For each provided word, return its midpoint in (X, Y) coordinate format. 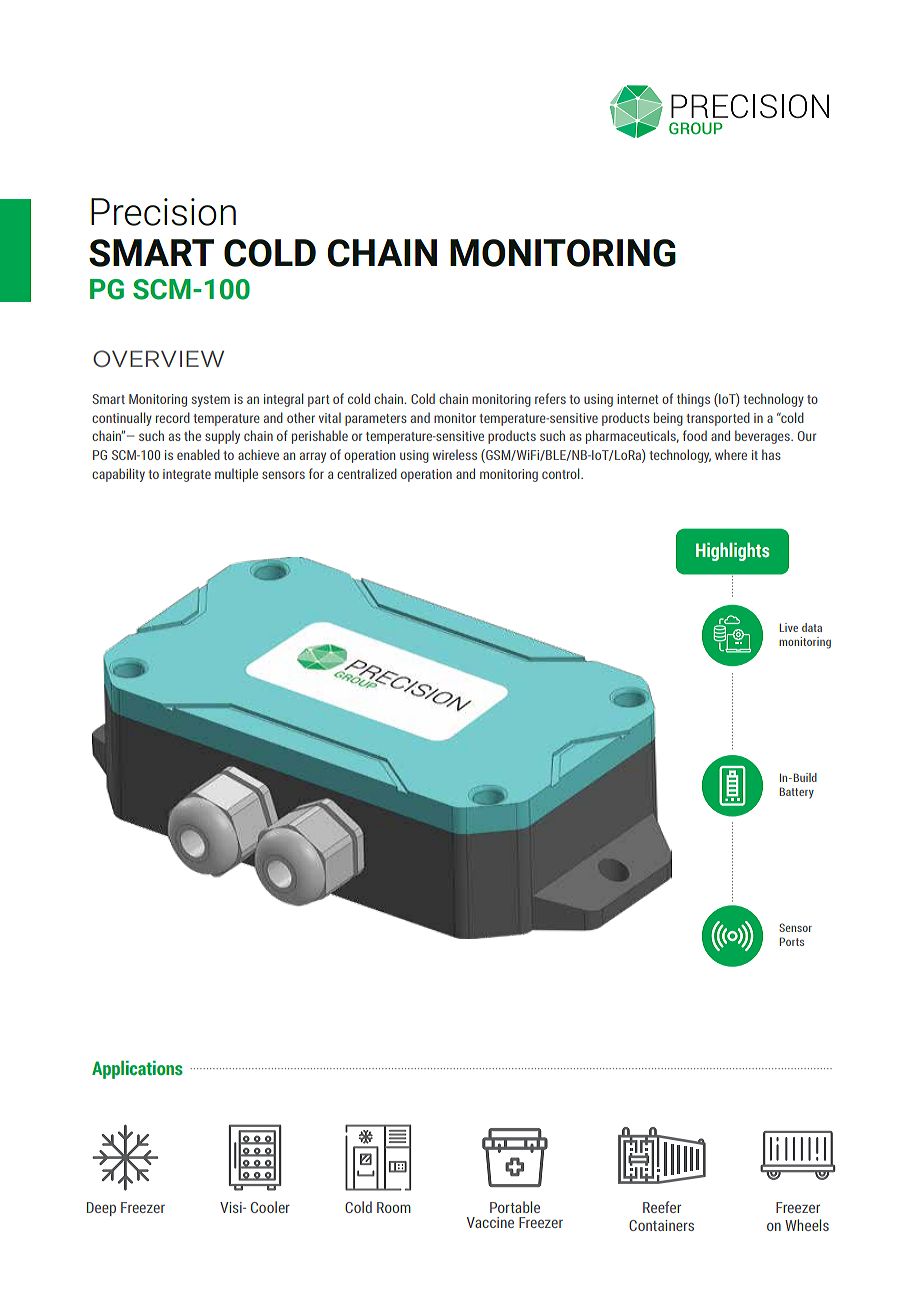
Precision (163, 212)
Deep (101, 1209)
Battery (797, 793)
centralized (367, 473)
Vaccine (490, 1222)
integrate (187, 475)
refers (550, 398)
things (693, 400)
